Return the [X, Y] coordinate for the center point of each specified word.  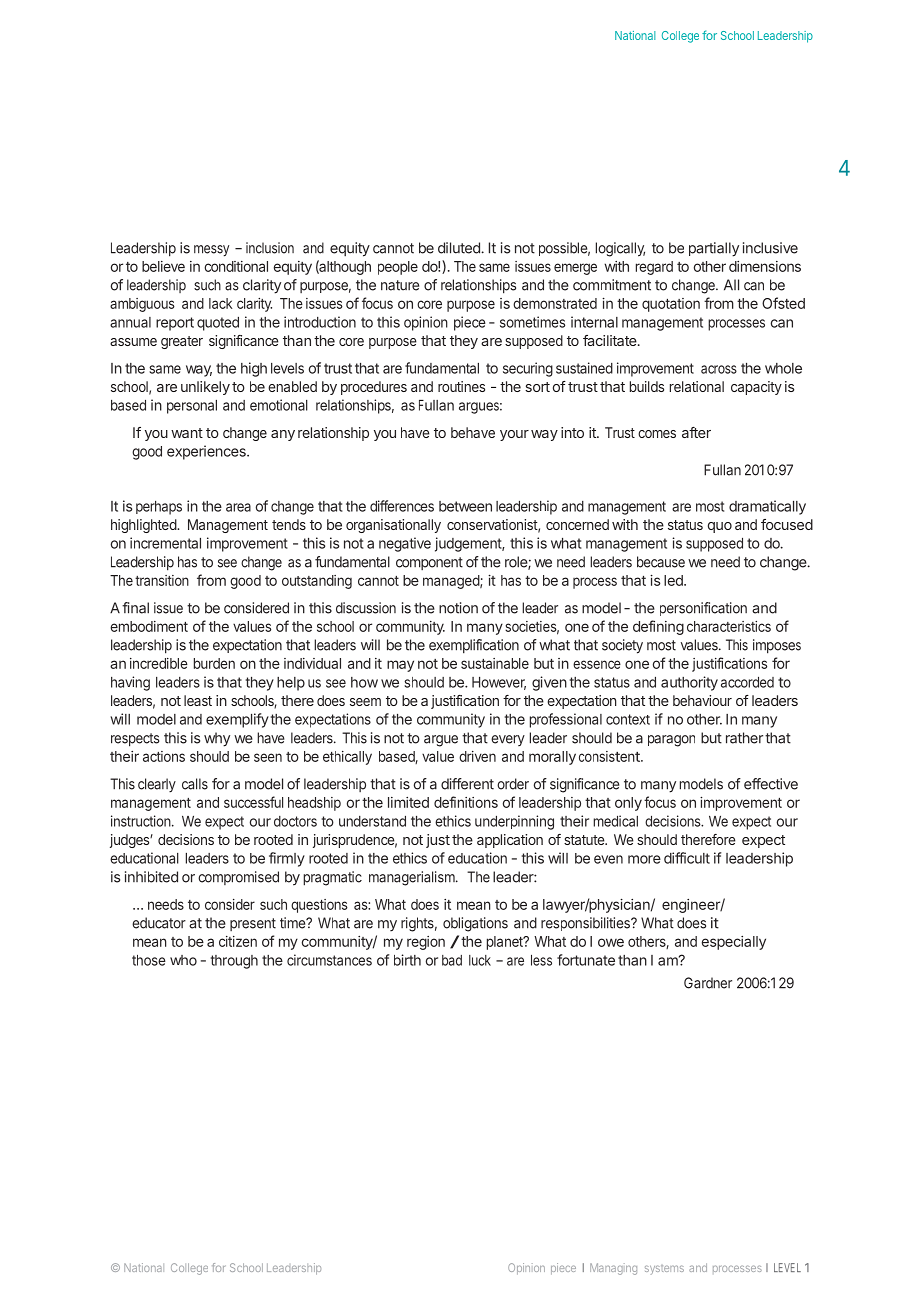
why [217, 739]
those [149, 960]
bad [452, 960]
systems [664, 1270]
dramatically [767, 507]
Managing [613, 1269]
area [238, 507]
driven [477, 756]
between [465, 506]
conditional [236, 266]
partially [714, 249]
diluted [460, 248]
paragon [671, 741]
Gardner [708, 983]
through [234, 962]
